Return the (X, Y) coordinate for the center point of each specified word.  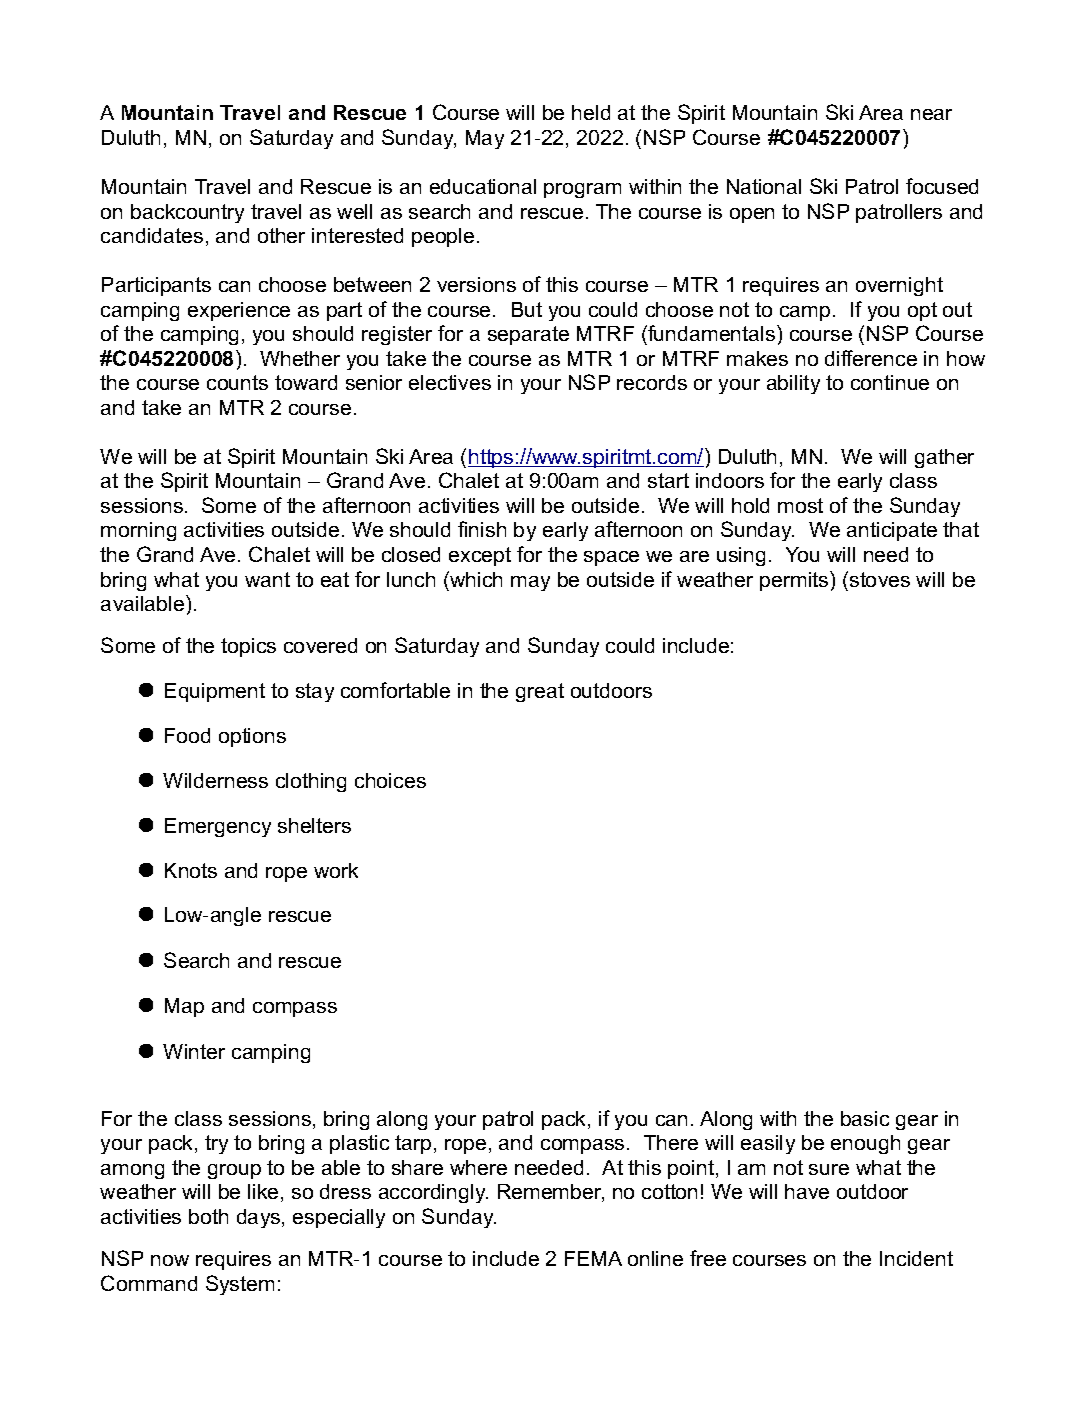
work (336, 870)
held (591, 112)
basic (865, 1118)
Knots (191, 870)
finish (482, 529)
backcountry (187, 213)
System (240, 1285)
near (931, 114)
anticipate (892, 531)
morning (138, 531)
